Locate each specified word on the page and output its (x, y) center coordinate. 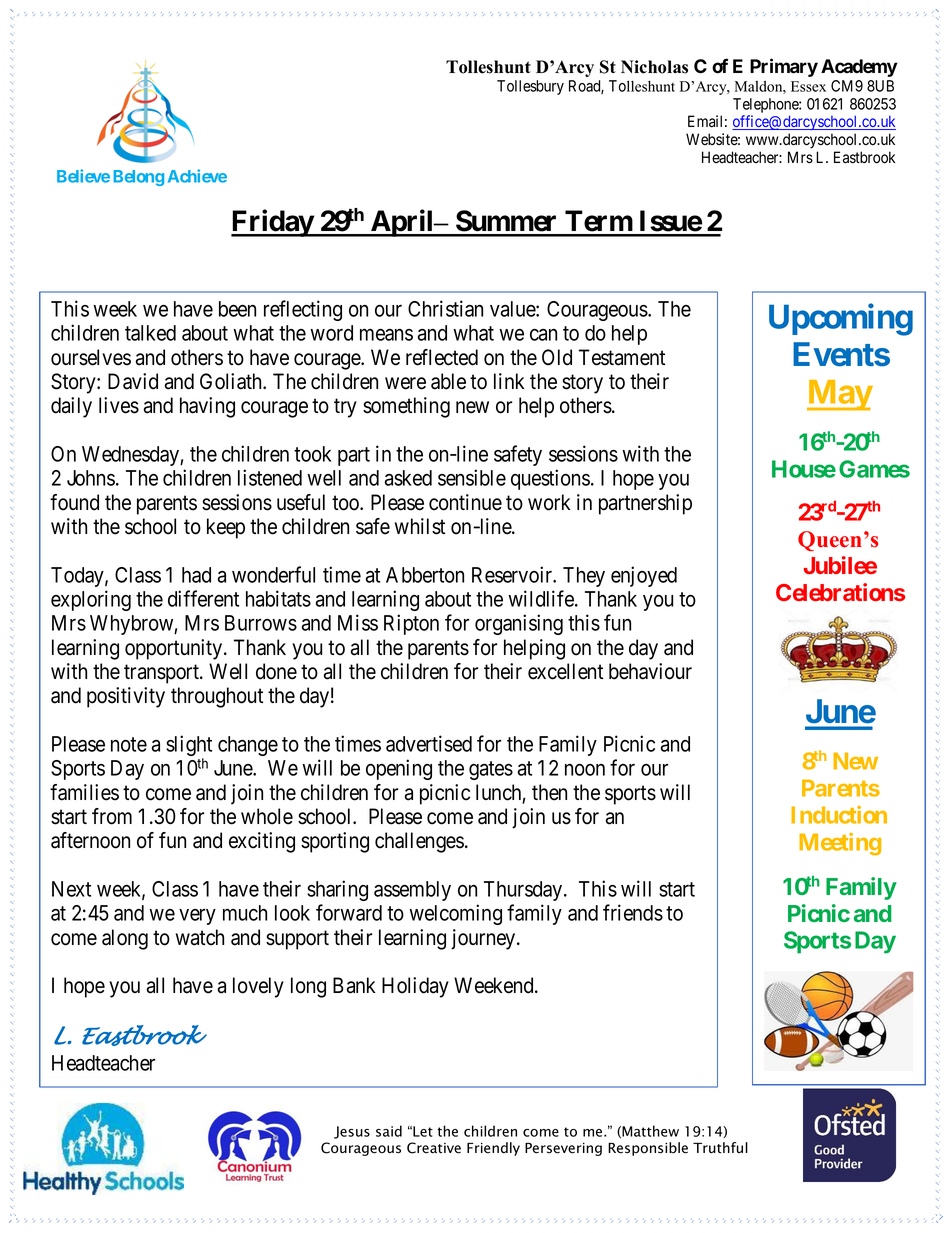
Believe (83, 176)
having (207, 407)
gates (491, 770)
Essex (808, 86)
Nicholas (654, 67)
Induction (839, 815)
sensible (472, 477)
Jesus (352, 1132)
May (839, 395)
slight (189, 747)
